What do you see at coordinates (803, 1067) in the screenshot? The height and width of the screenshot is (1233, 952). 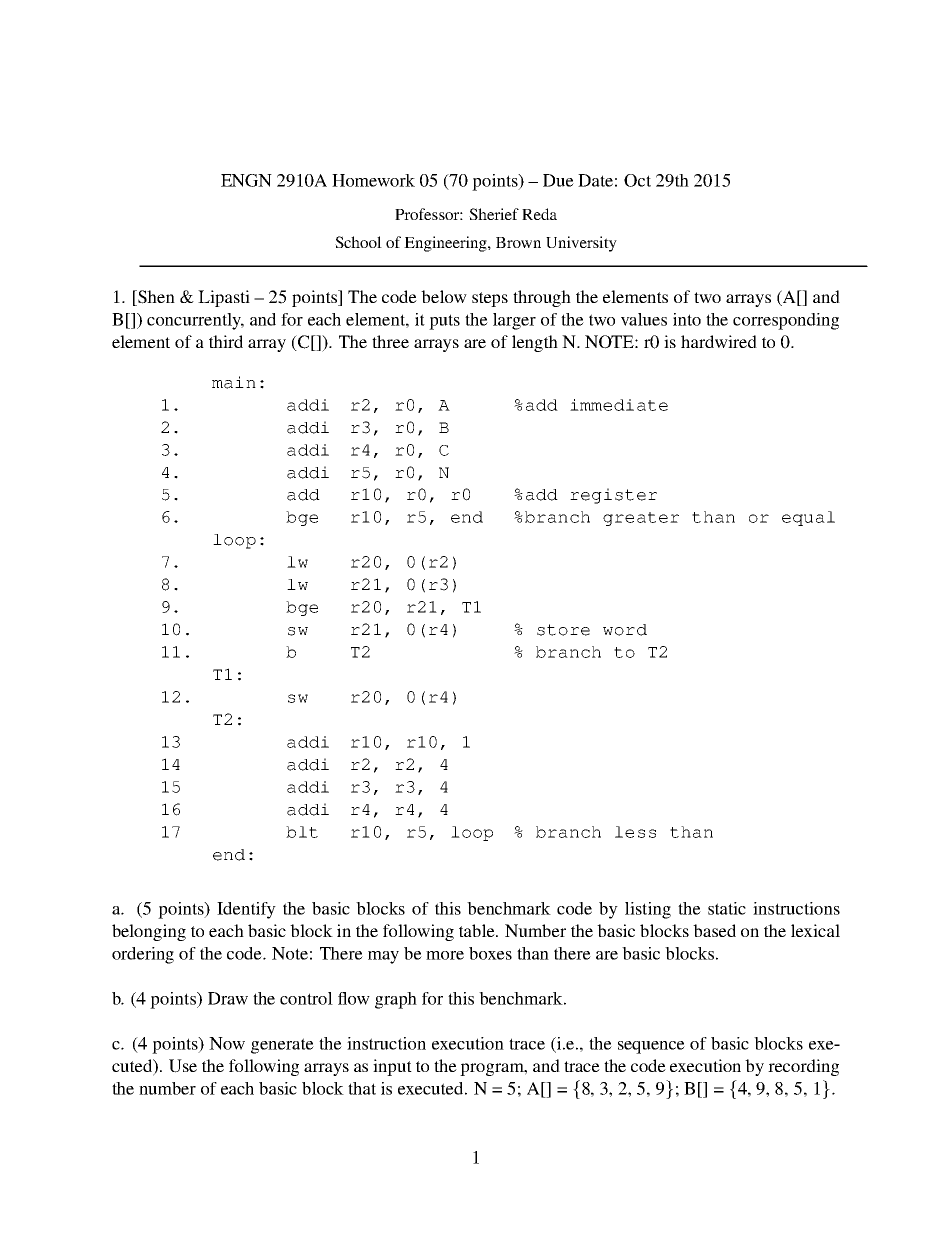 I see `recording` at bounding box center [803, 1067].
